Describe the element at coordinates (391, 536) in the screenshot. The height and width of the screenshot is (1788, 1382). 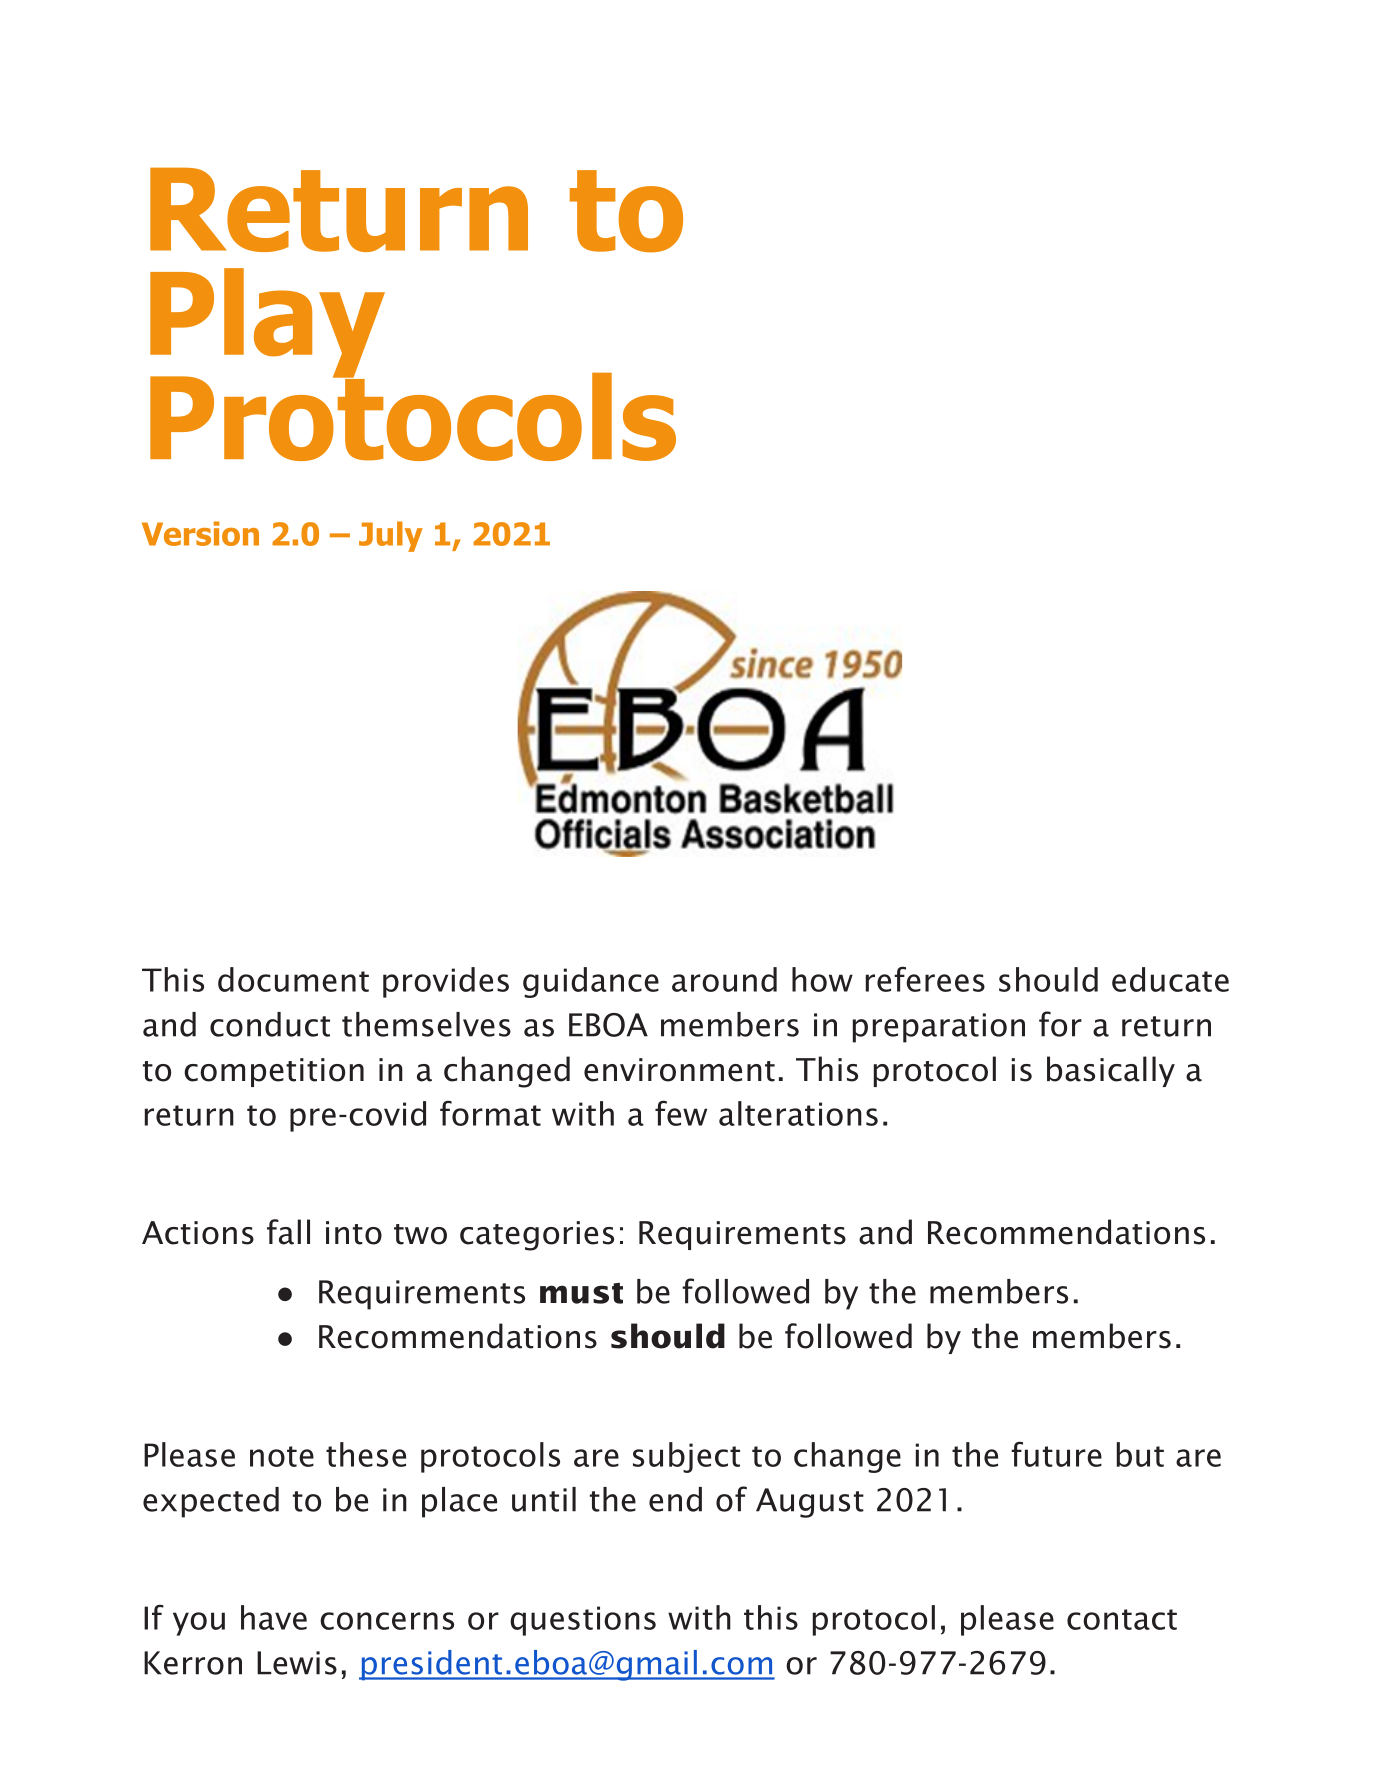
I see `July` at that location.
